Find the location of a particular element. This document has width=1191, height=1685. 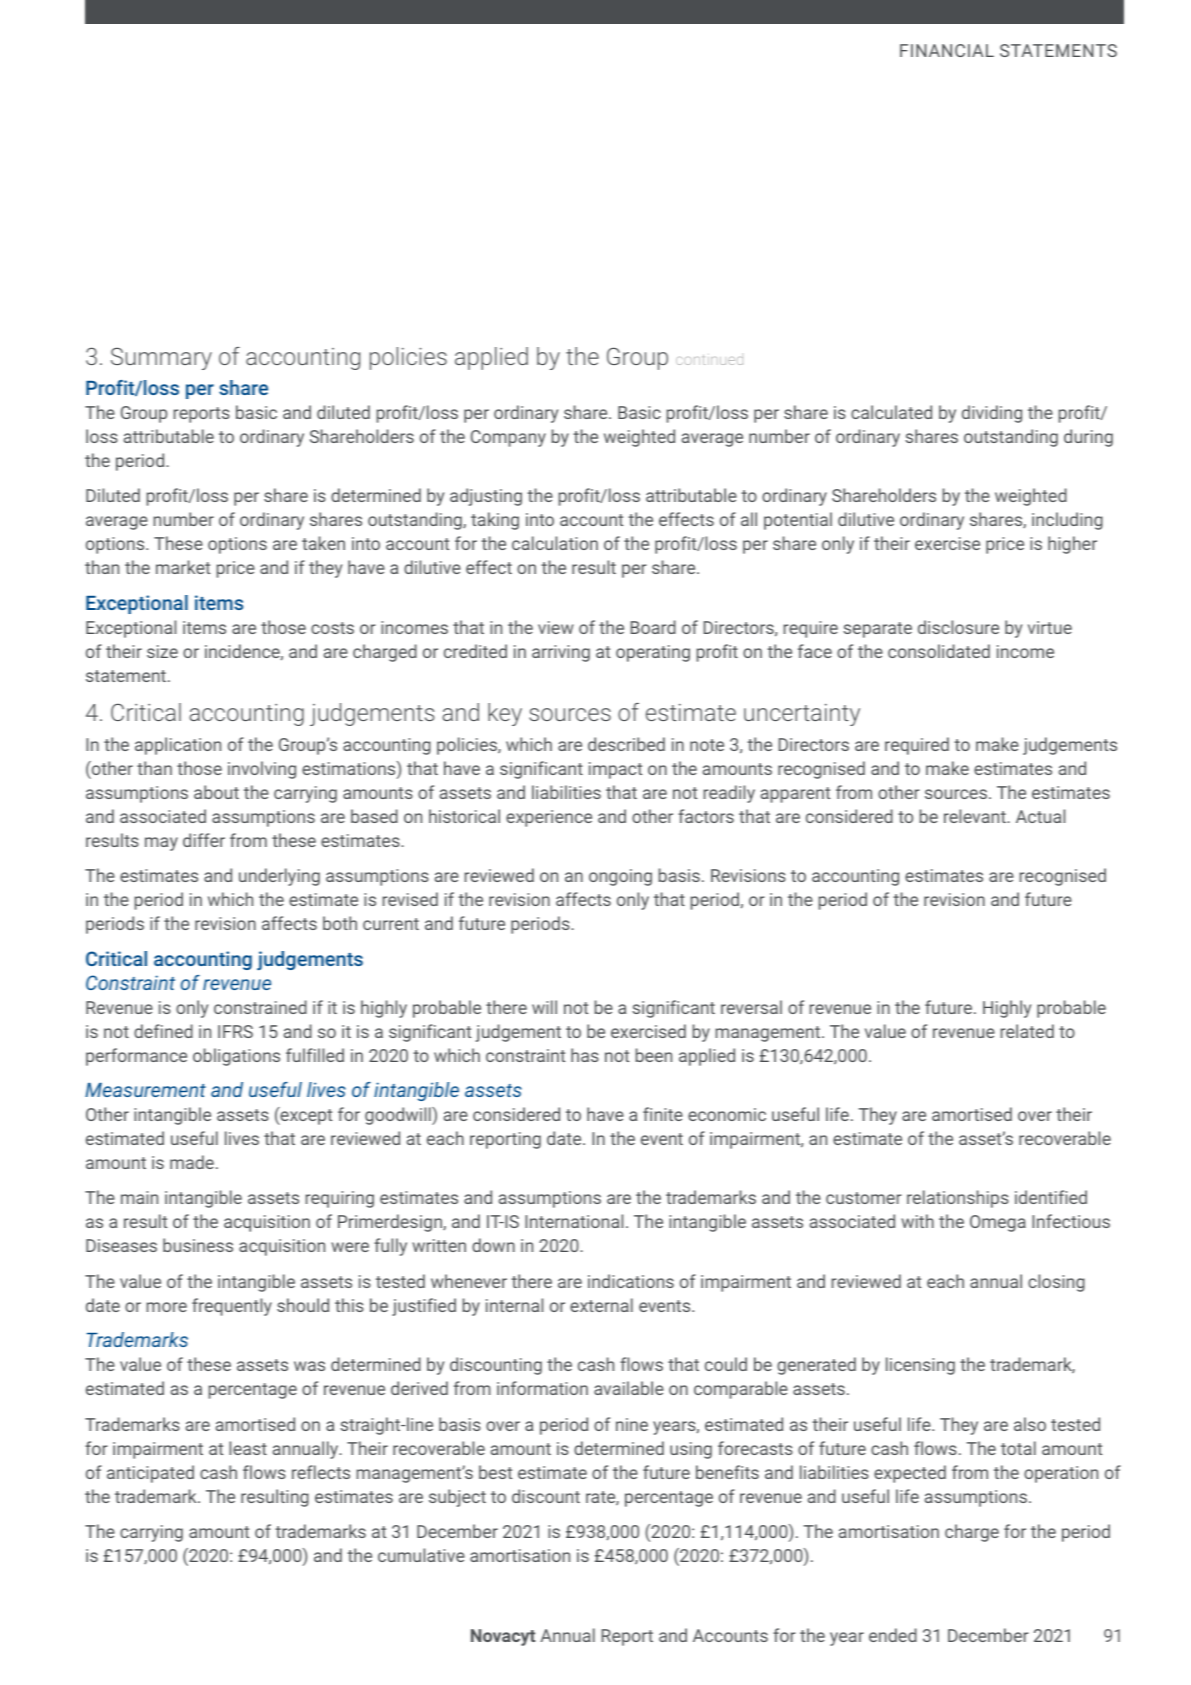

anticipated is located at coordinates (150, 1474).
